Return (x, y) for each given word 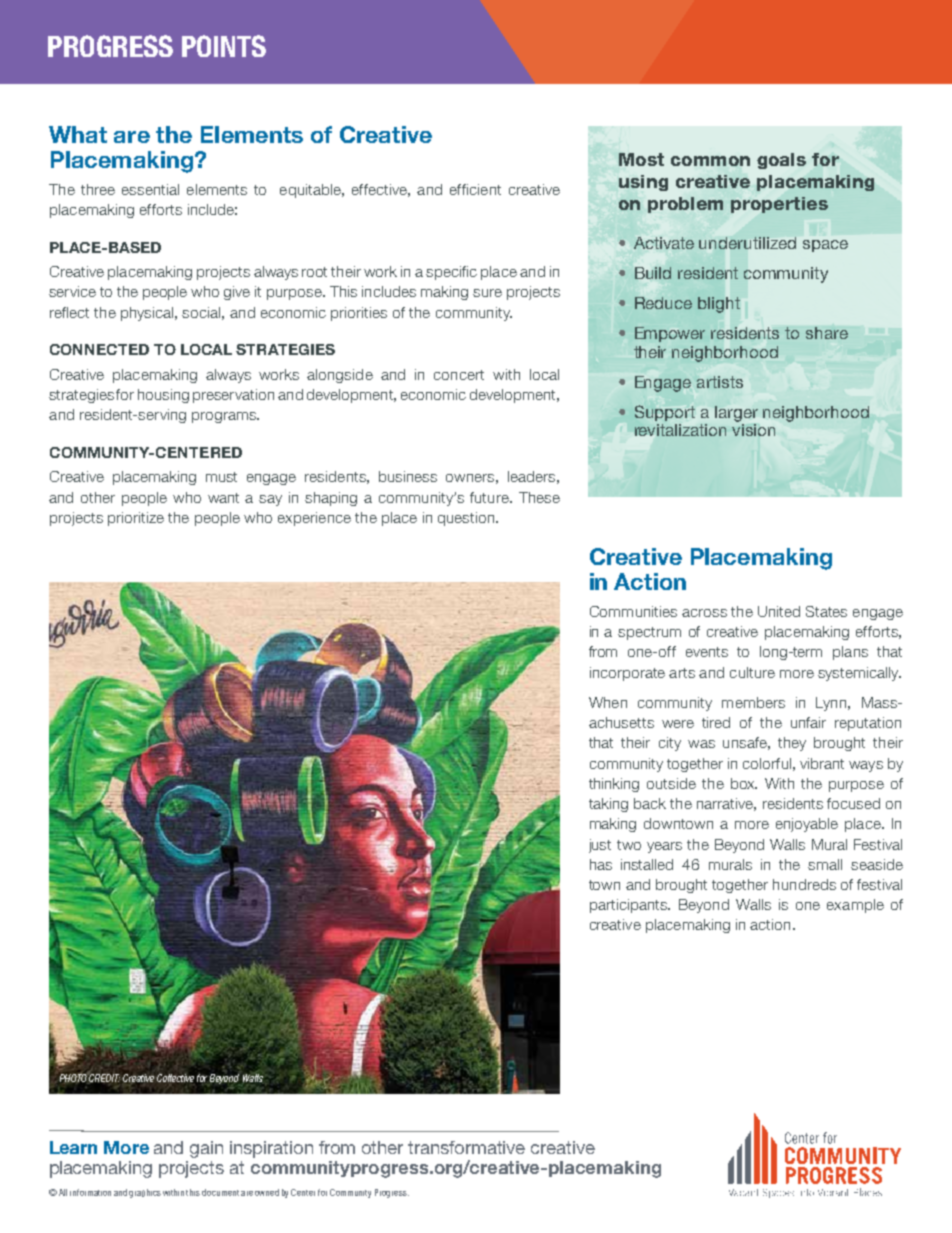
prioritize (136, 519)
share (827, 333)
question (467, 519)
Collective (175, 1078)
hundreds (804, 884)
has (601, 864)
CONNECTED (99, 349)
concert (459, 375)
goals (781, 161)
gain (206, 1149)
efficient (475, 189)
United (779, 611)
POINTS (224, 46)
